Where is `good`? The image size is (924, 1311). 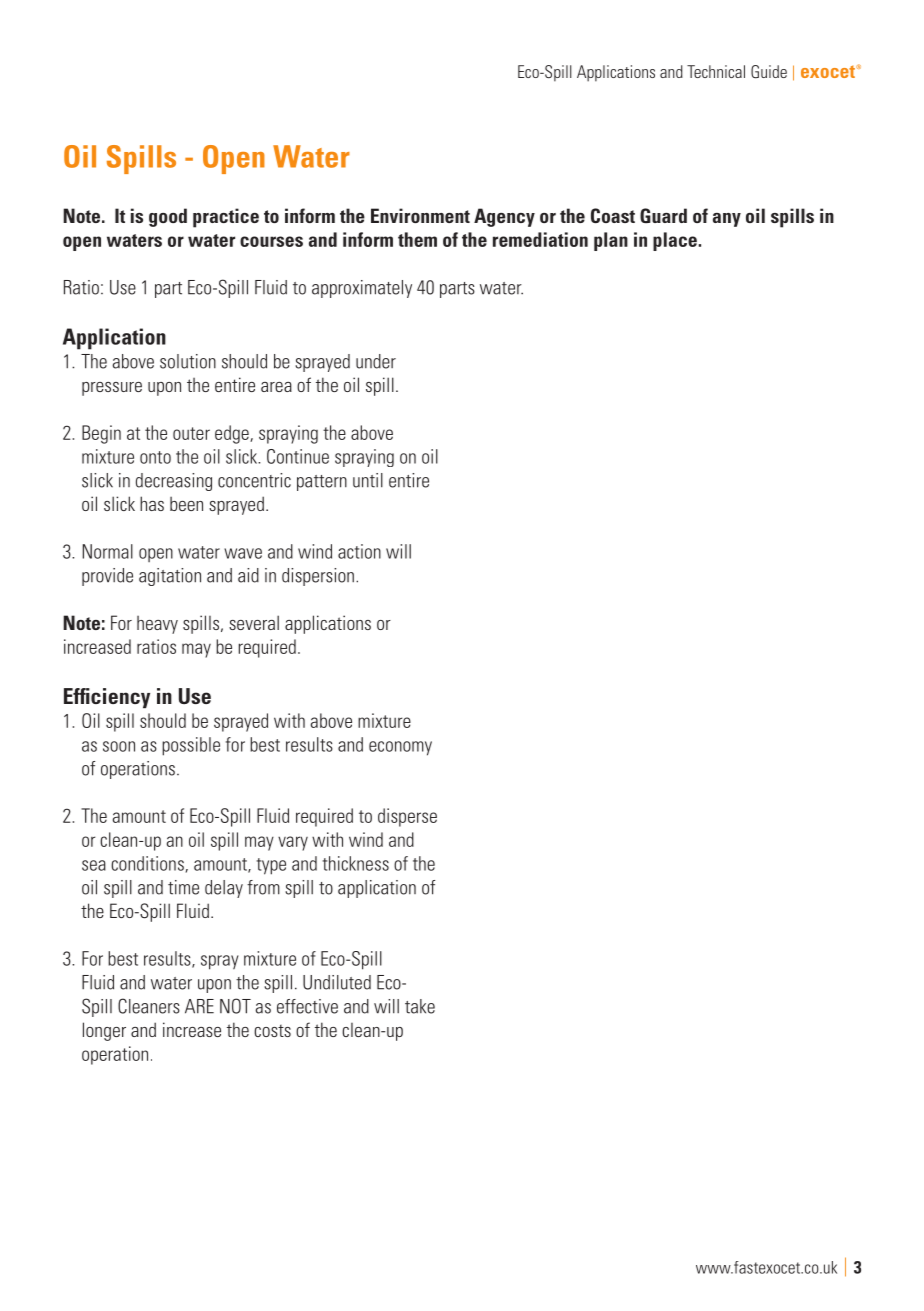 good is located at coordinates (168, 217).
